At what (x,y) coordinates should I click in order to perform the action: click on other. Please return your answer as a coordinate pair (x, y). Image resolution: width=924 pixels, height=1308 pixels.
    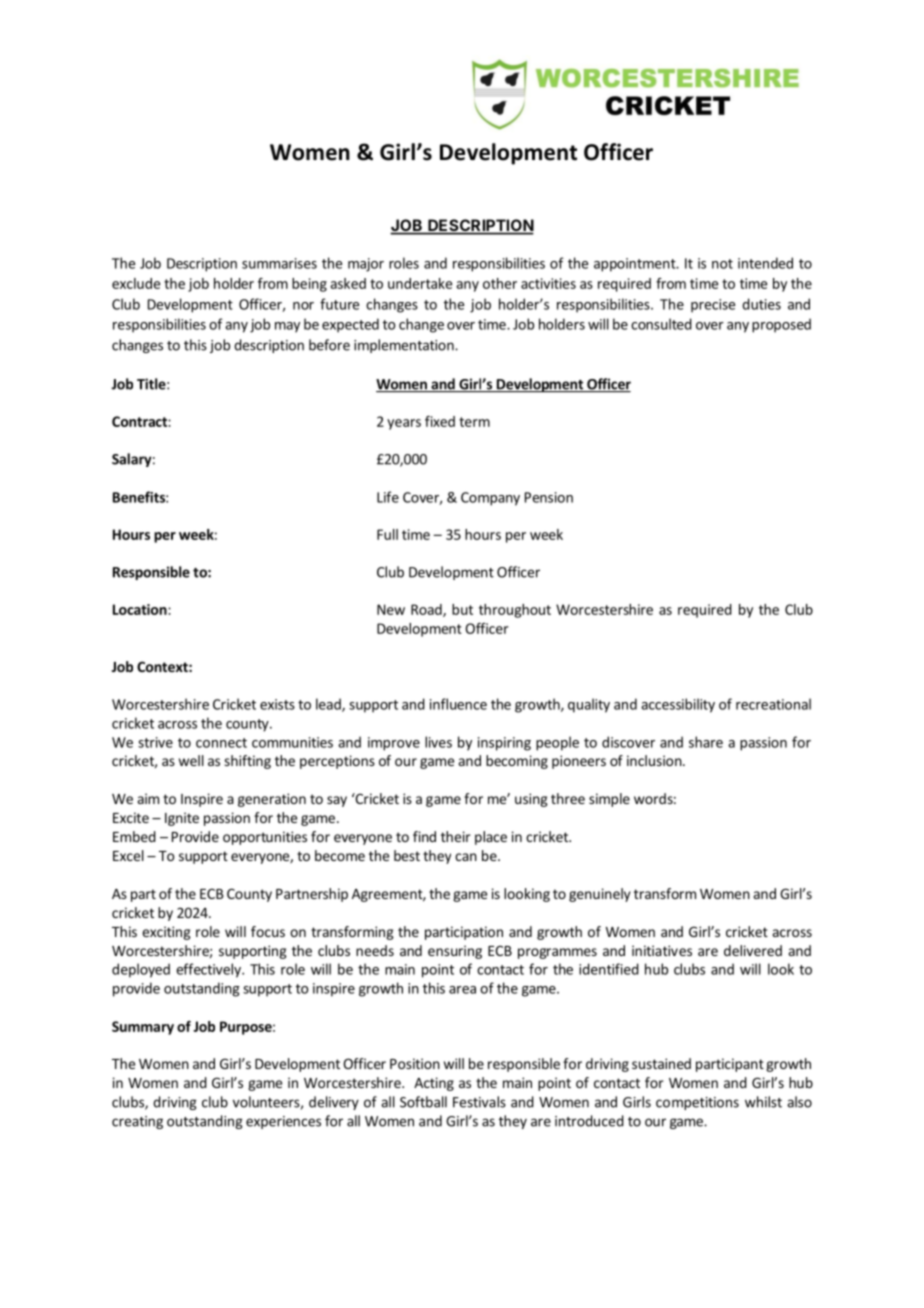
    Looking at the image, I should click on (500, 283).
